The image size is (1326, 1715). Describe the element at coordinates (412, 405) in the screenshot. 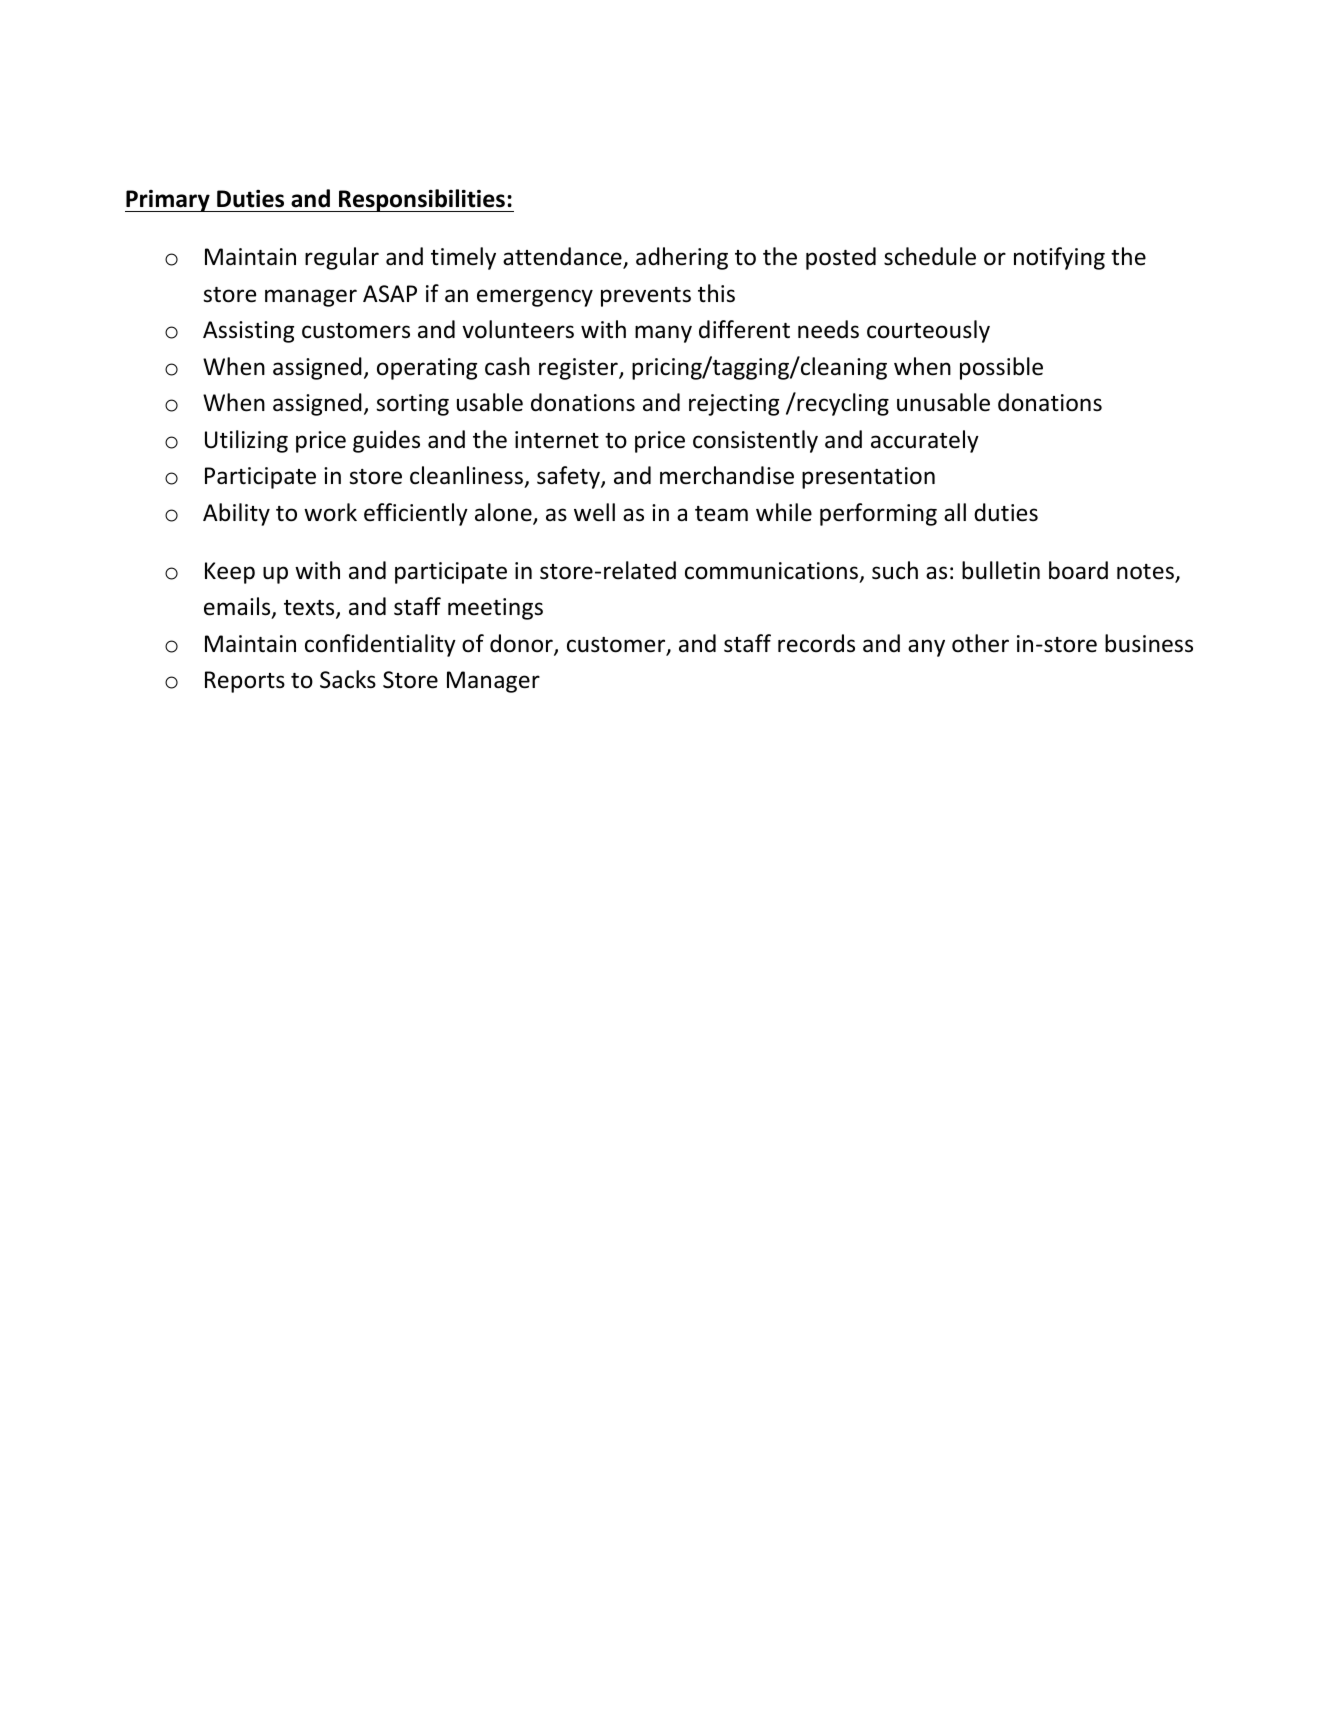

I see `sorting` at that location.
